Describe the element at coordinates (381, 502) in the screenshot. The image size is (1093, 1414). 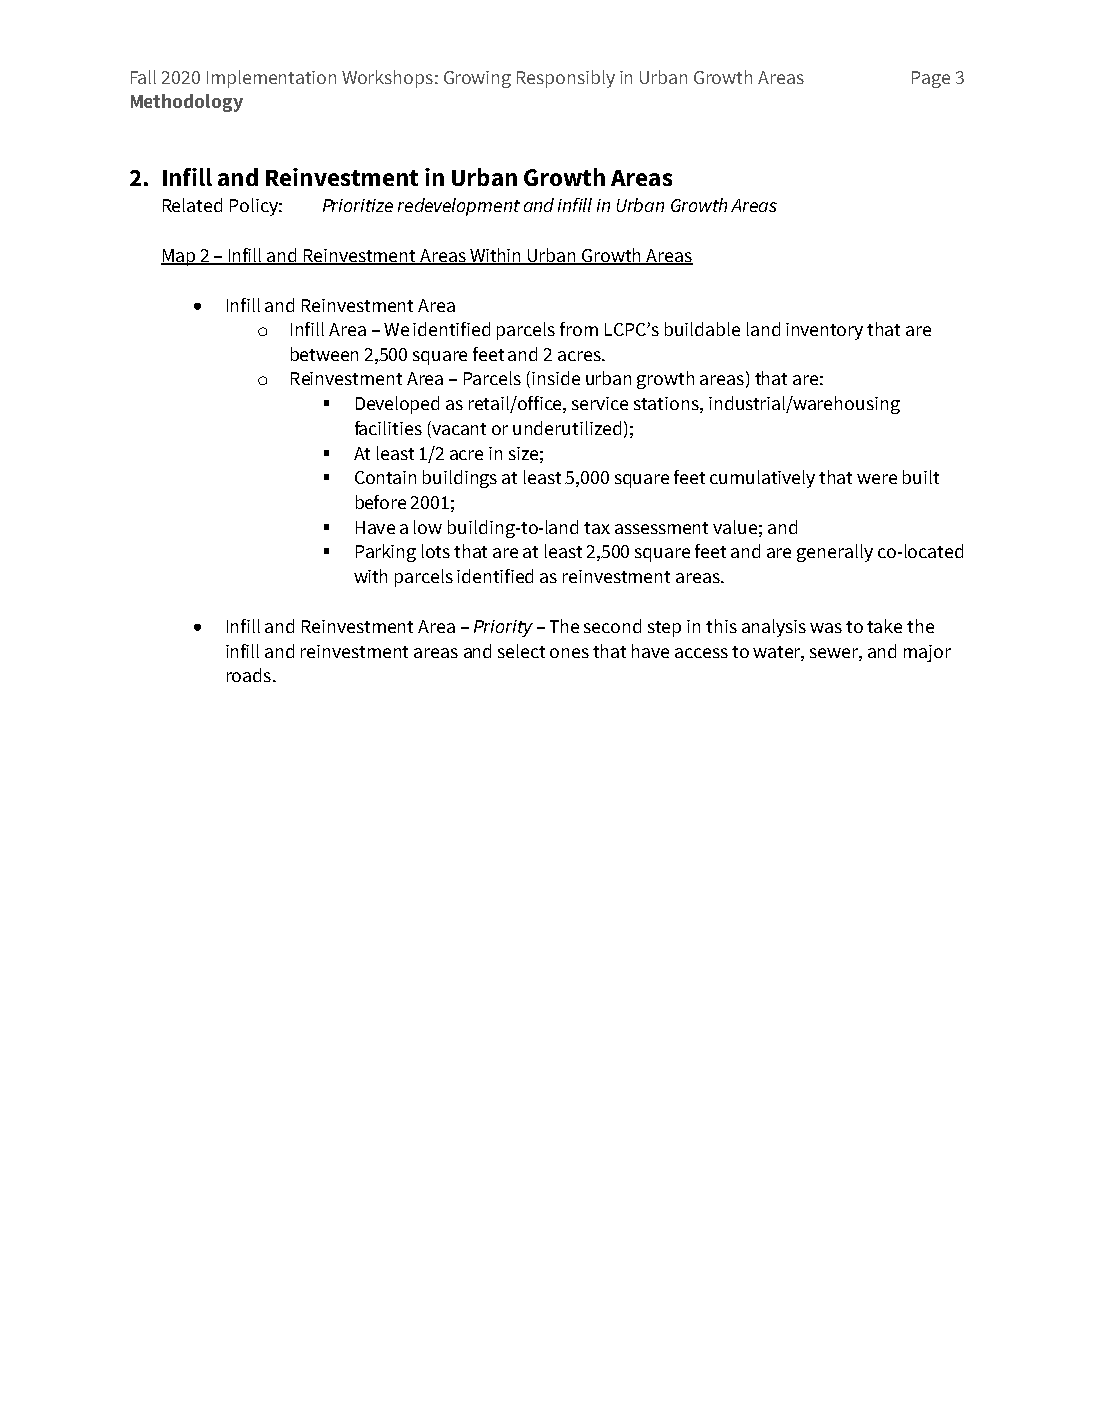
I see `before` at that location.
